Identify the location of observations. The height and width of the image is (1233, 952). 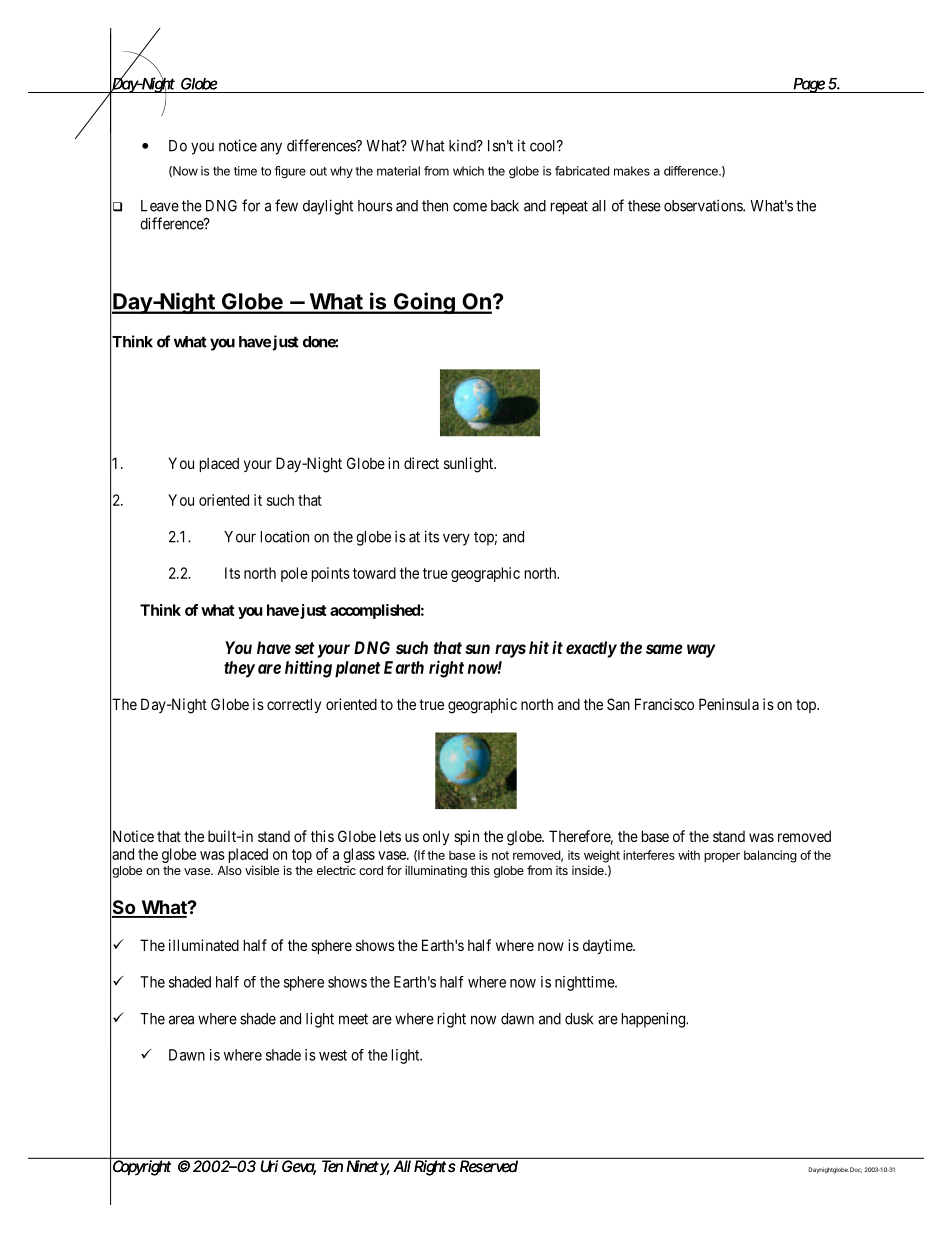
(704, 205).
